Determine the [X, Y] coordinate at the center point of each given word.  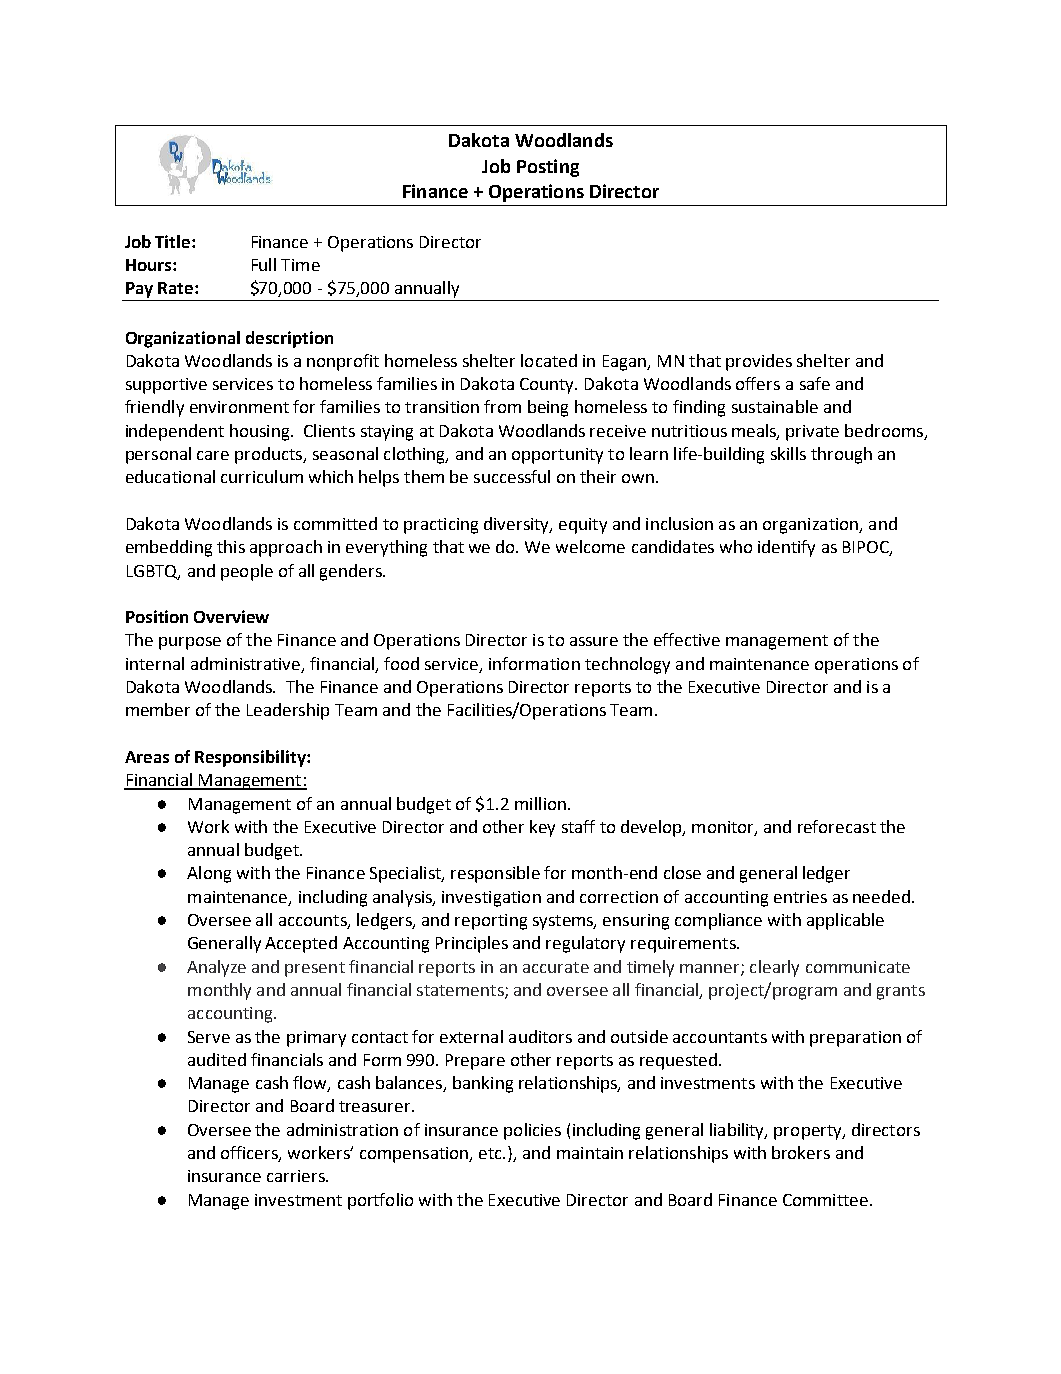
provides [759, 362]
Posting [548, 168]
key [542, 828]
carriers [297, 1176]
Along [209, 874]
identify [786, 548]
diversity [518, 525]
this [231, 546]
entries [800, 897]
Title [174, 241]
